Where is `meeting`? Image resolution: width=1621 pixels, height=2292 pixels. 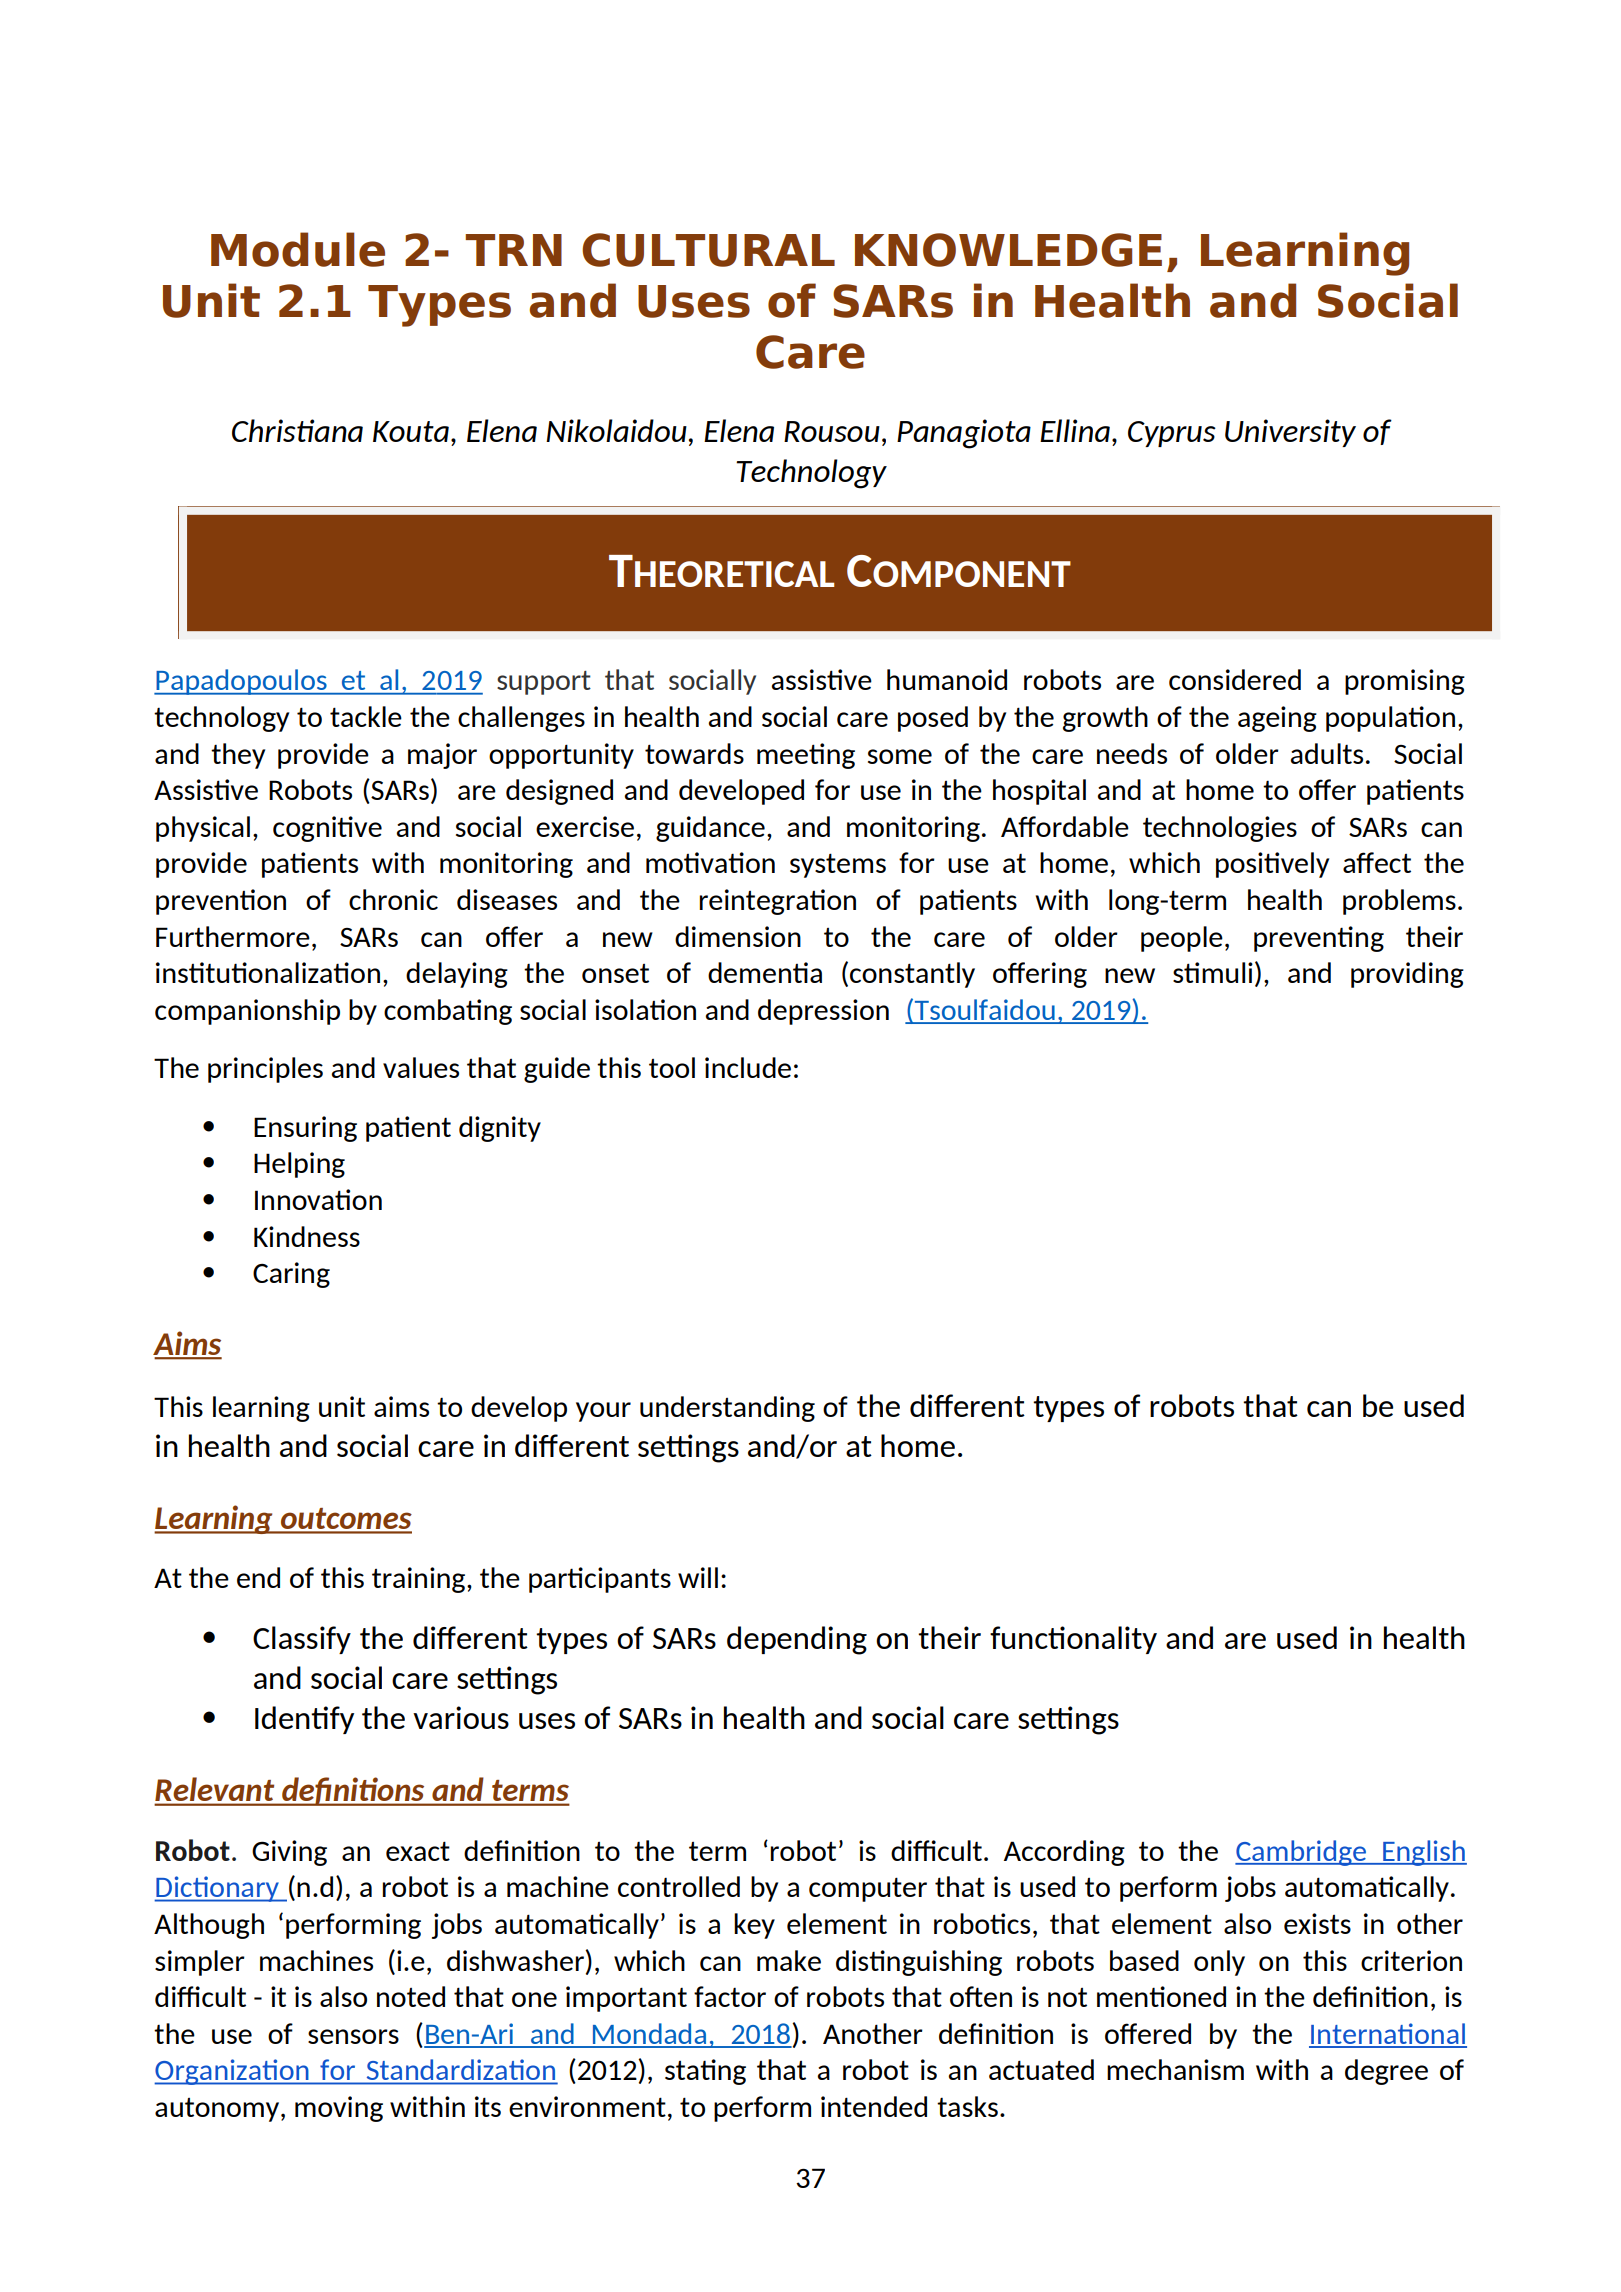 meeting is located at coordinates (806, 756).
